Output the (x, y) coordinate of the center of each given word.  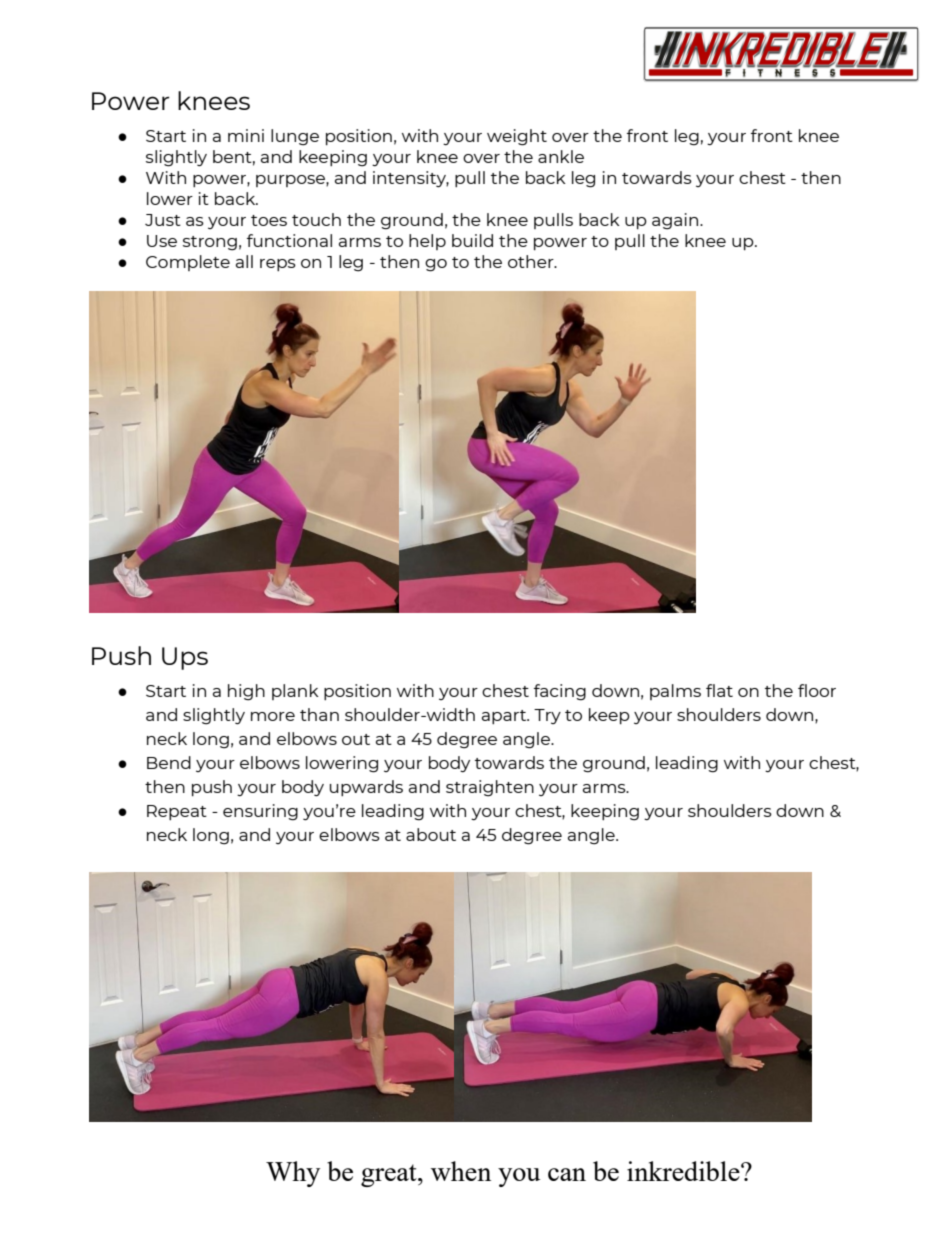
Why (293, 1174)
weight (517, 137)
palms (675, 692)
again (676, 221)
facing (560, 692)
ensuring (260, 812)
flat (719, 690)
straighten (490, 788)
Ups (185, 658)
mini (246, 135)
